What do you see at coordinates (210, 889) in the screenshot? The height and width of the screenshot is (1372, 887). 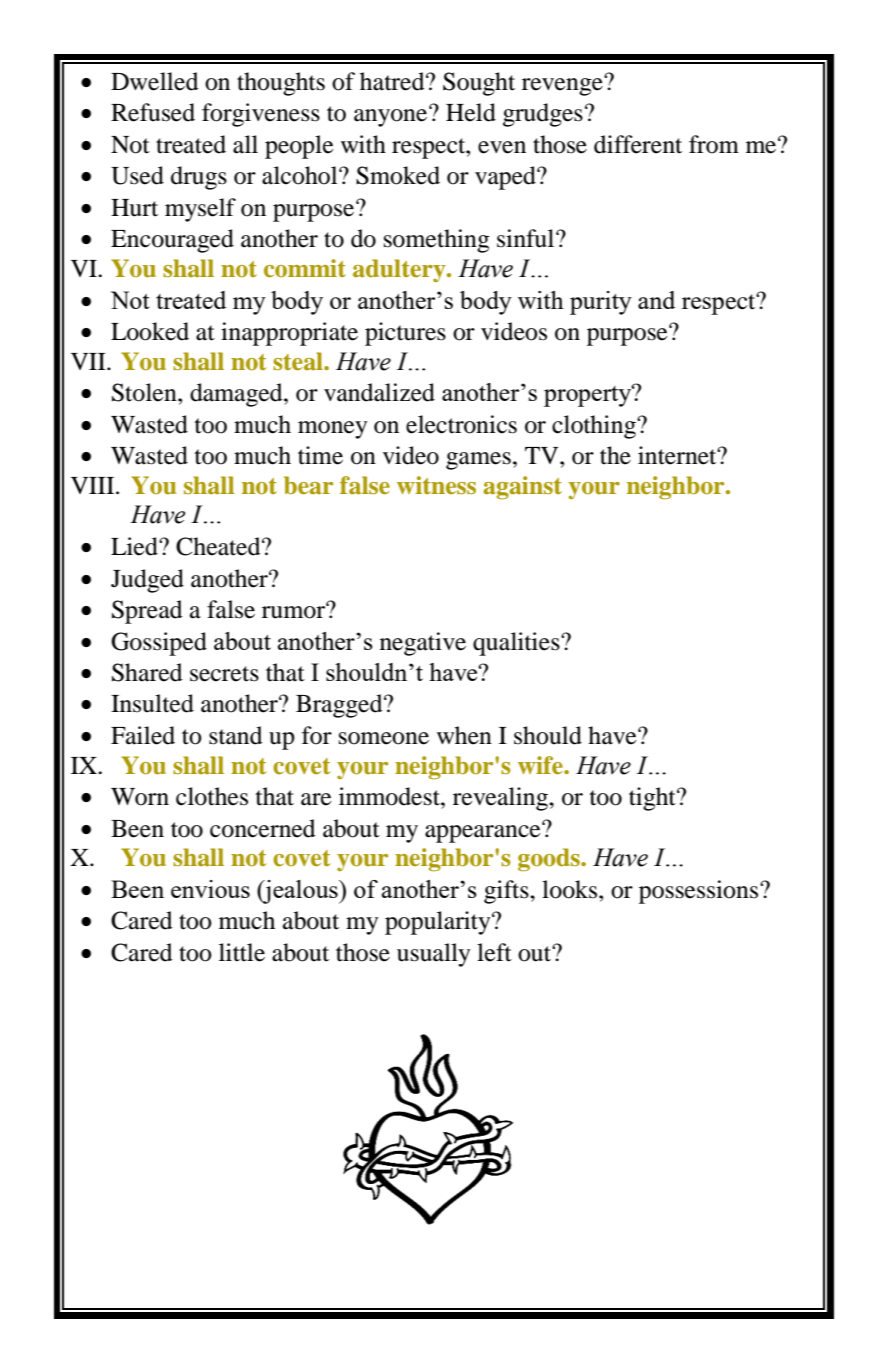 I see `envious` at bounding box center [210, 889].
